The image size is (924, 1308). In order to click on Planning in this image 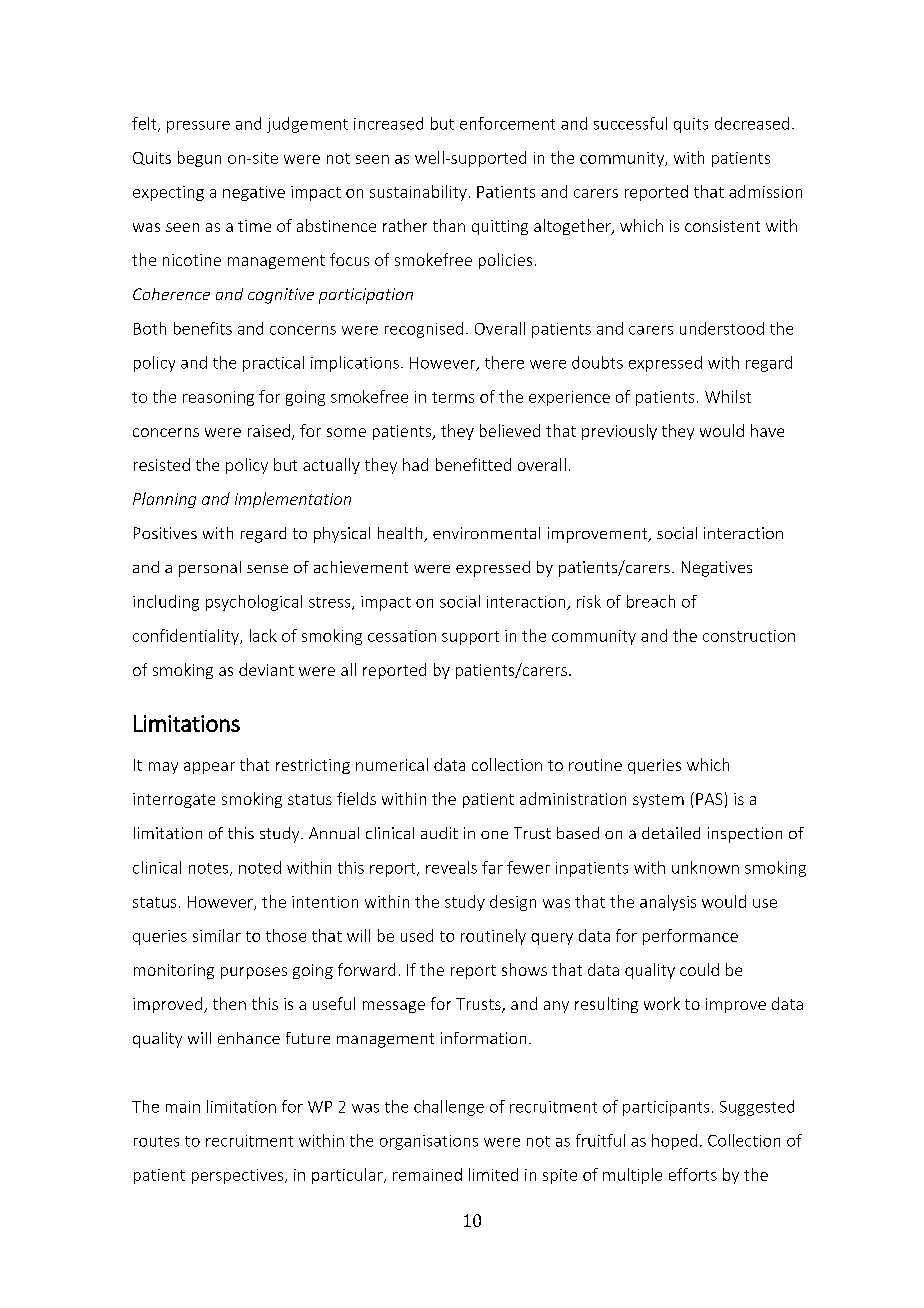, I will do `click(164, 500)`.
